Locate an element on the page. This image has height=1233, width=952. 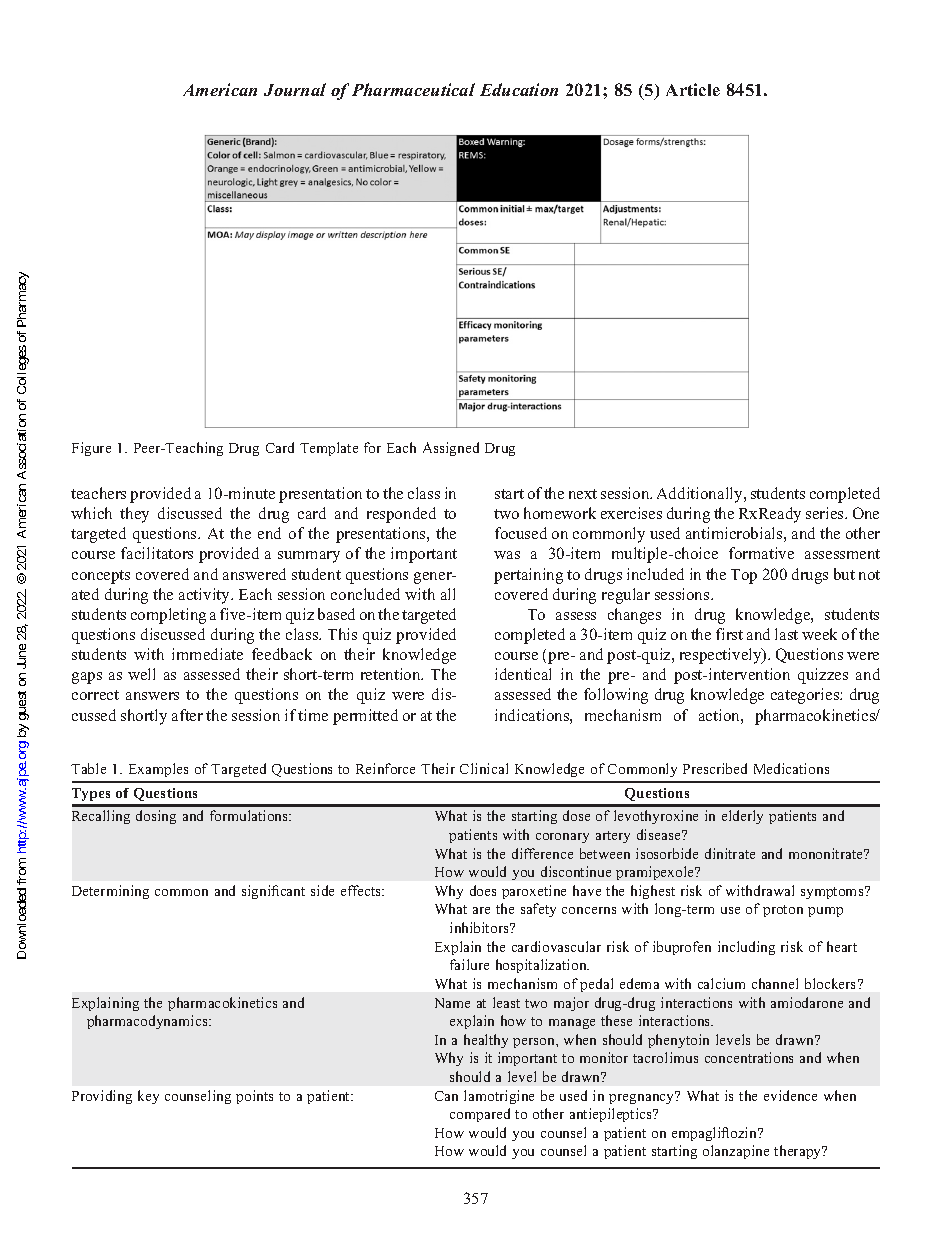
Clinical is located at coordinates (484, 768).
